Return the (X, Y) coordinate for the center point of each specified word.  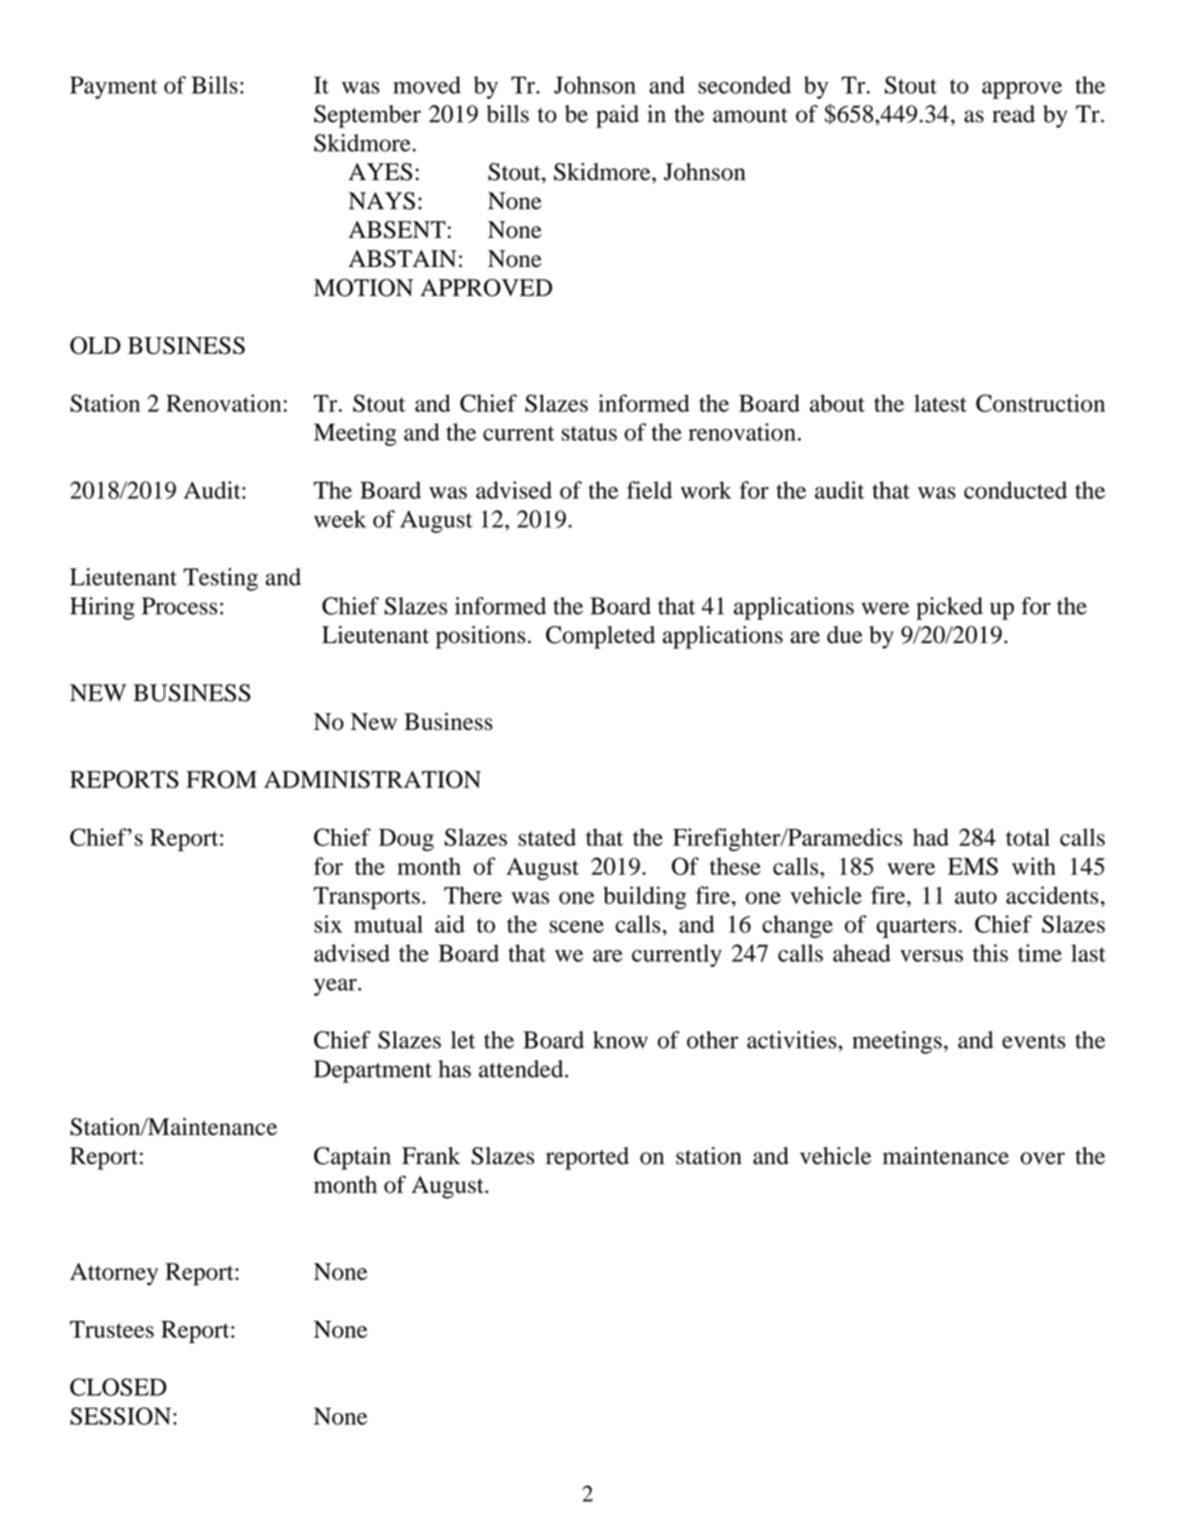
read (1013, 114)
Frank (431, 1156)
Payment (113, 87)
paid (617, 116)
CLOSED (118, 1387)
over (1042, 1158)
